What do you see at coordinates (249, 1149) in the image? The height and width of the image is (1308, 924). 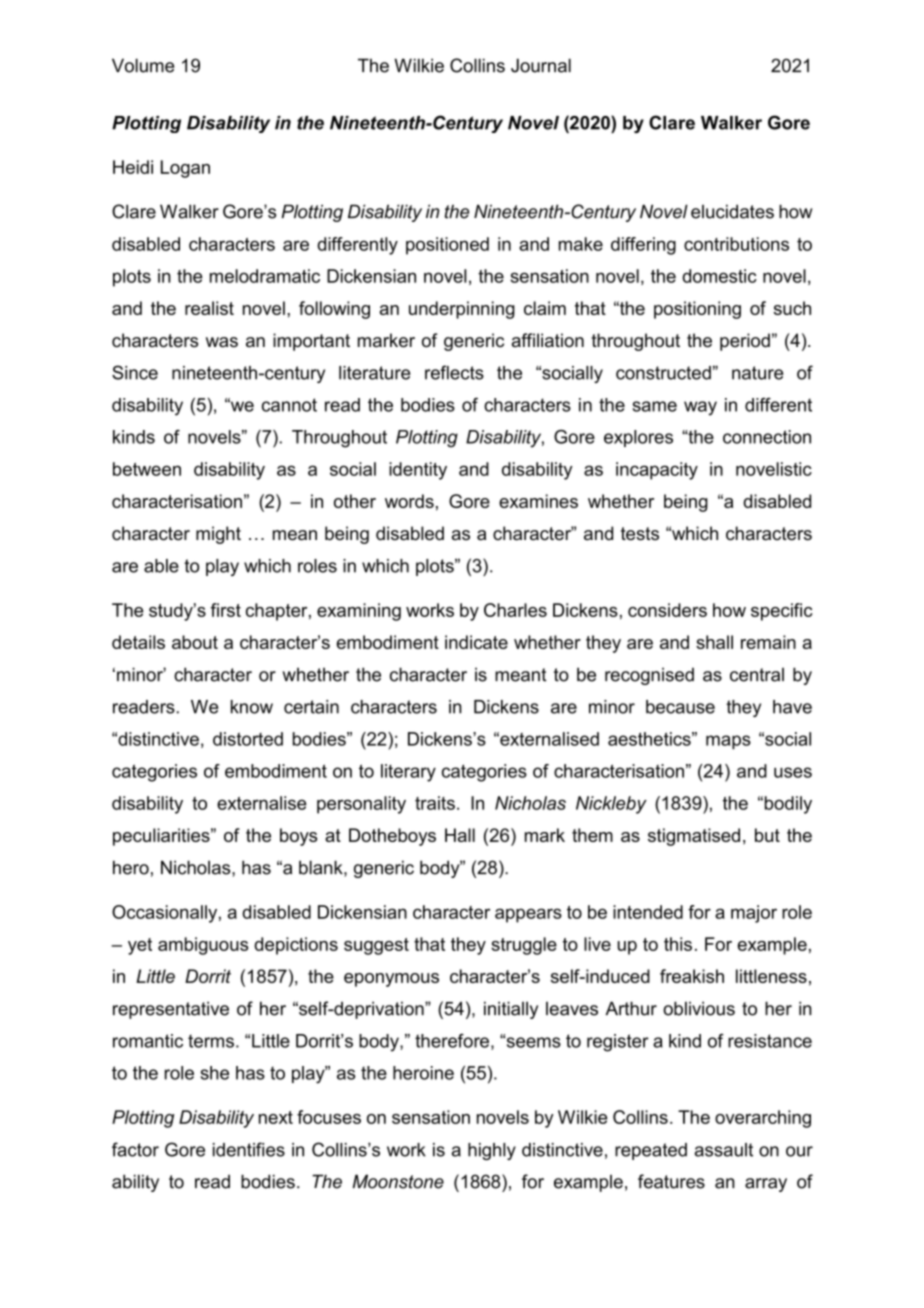 I see `identifies` at bounding box center [249, 1149].
